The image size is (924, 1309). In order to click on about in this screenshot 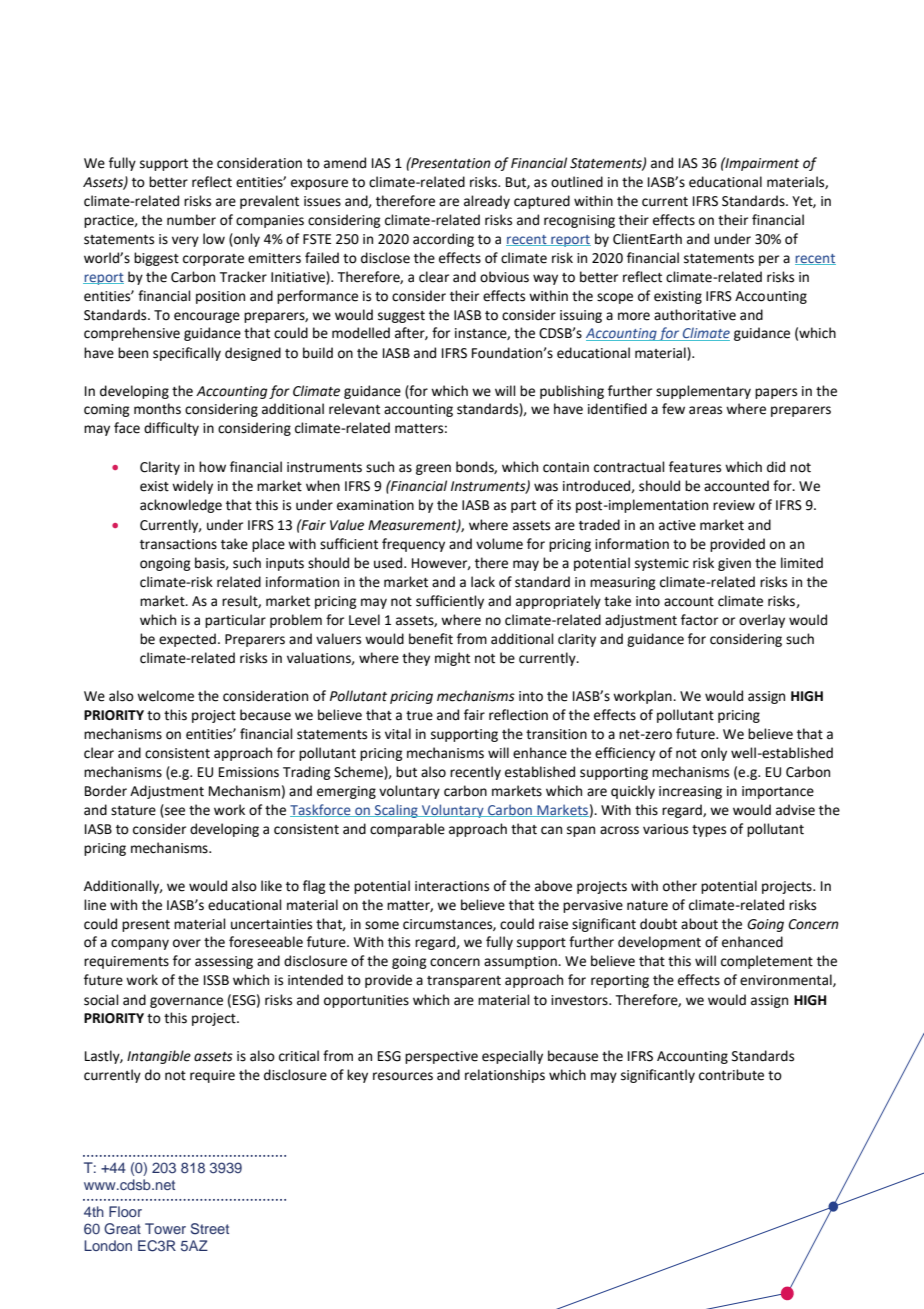, I will do `click(699, 924)`.
